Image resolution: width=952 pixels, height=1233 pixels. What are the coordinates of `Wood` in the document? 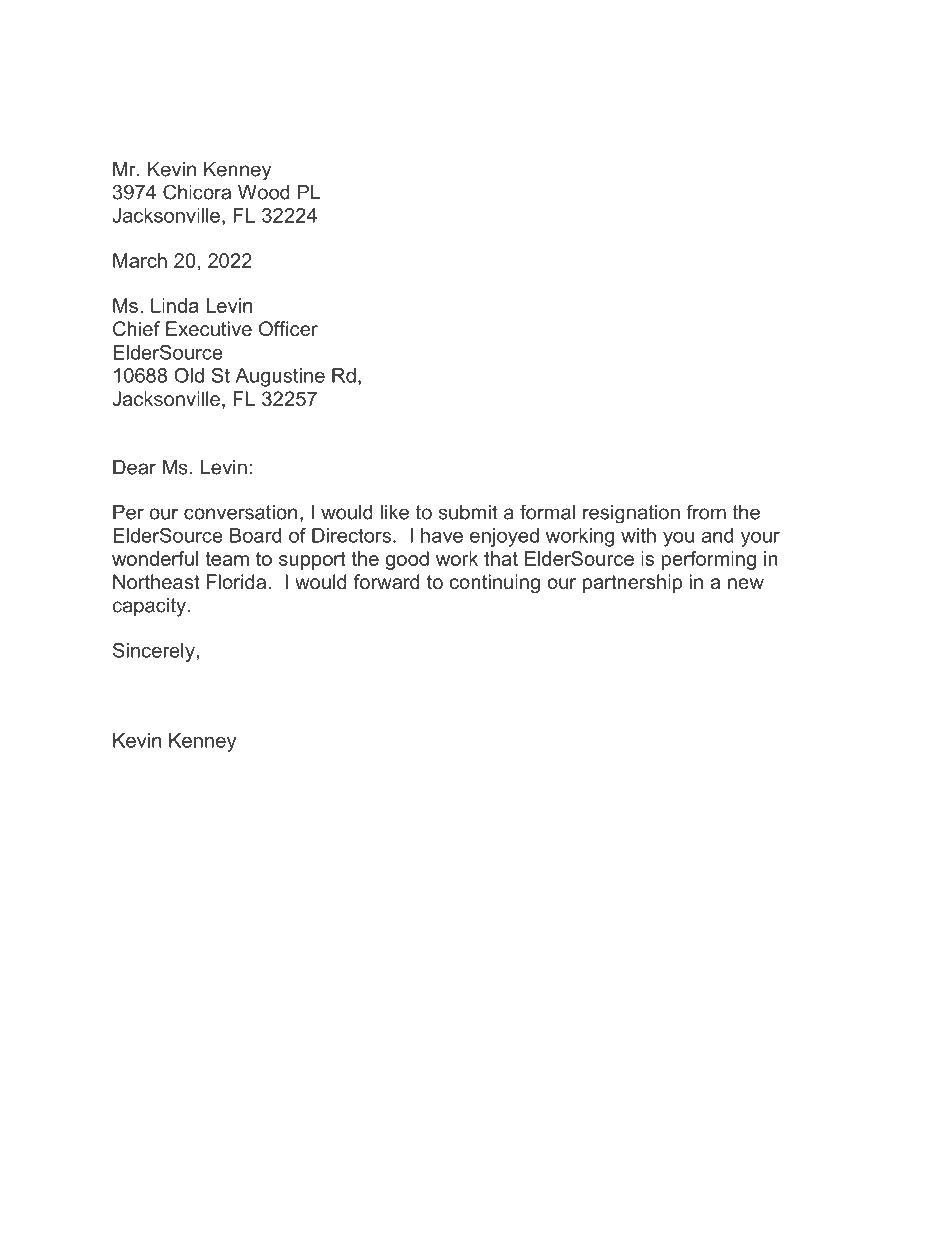 It's located at (264, 192).
